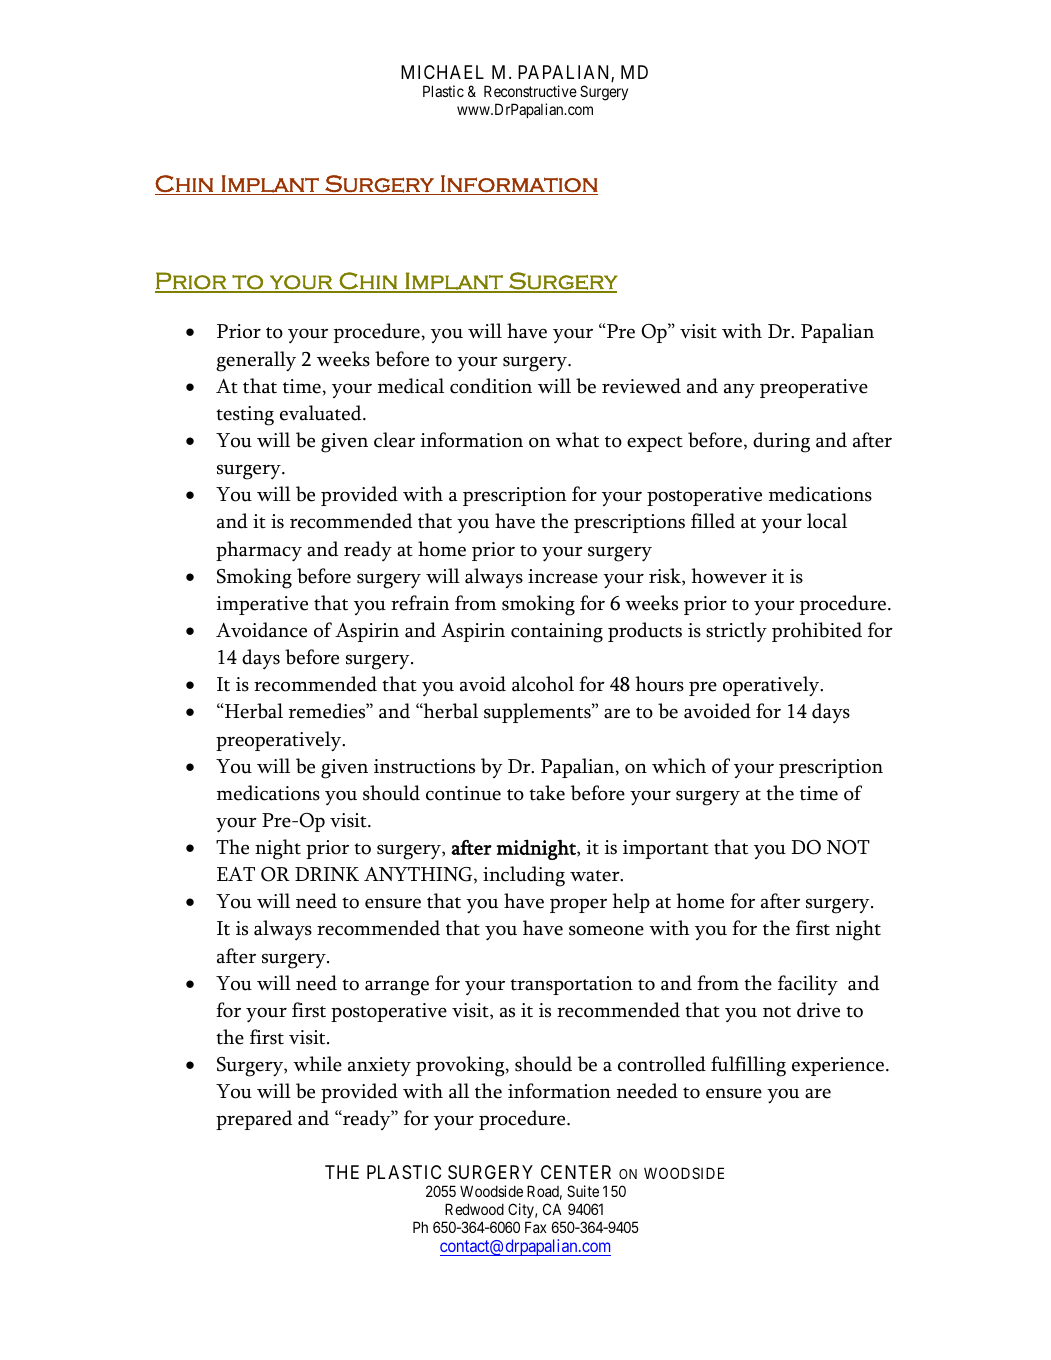  I want to click on evaluated, so click(322, 413).
